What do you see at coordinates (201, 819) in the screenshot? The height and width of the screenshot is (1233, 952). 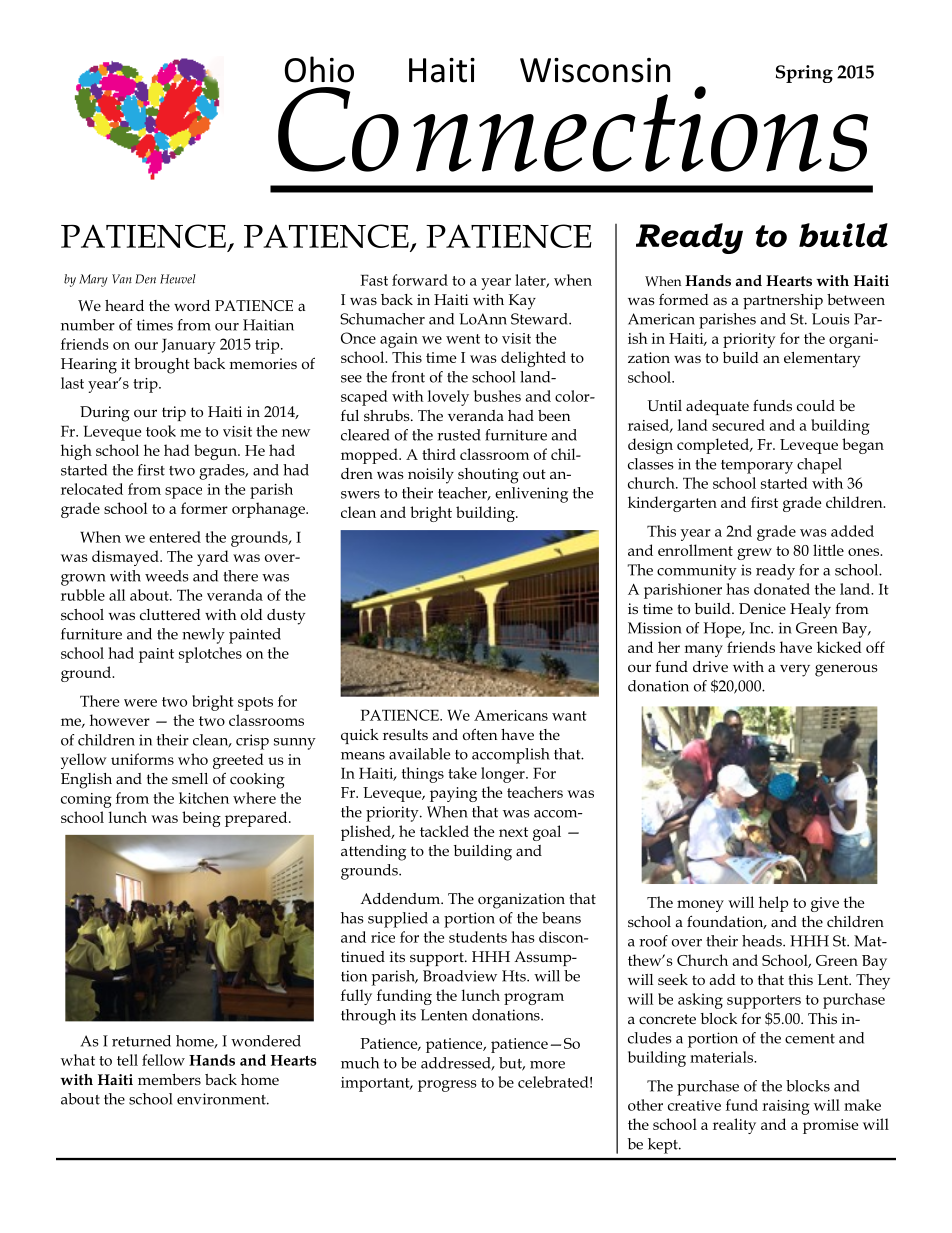 I see `being` at bounding box center [201, 819].
